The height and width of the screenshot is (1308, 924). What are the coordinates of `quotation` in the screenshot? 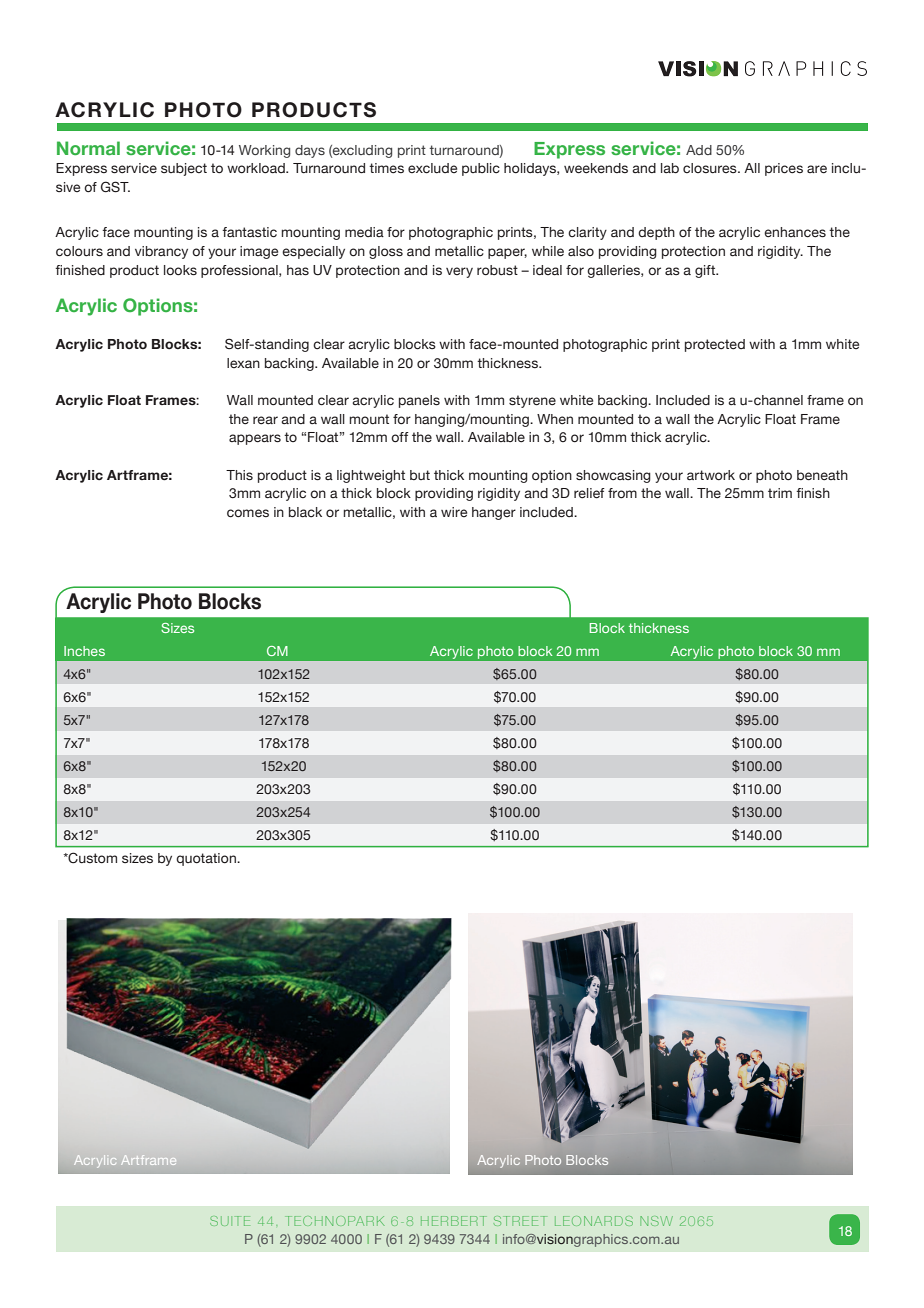 It's located at (207, 859).
